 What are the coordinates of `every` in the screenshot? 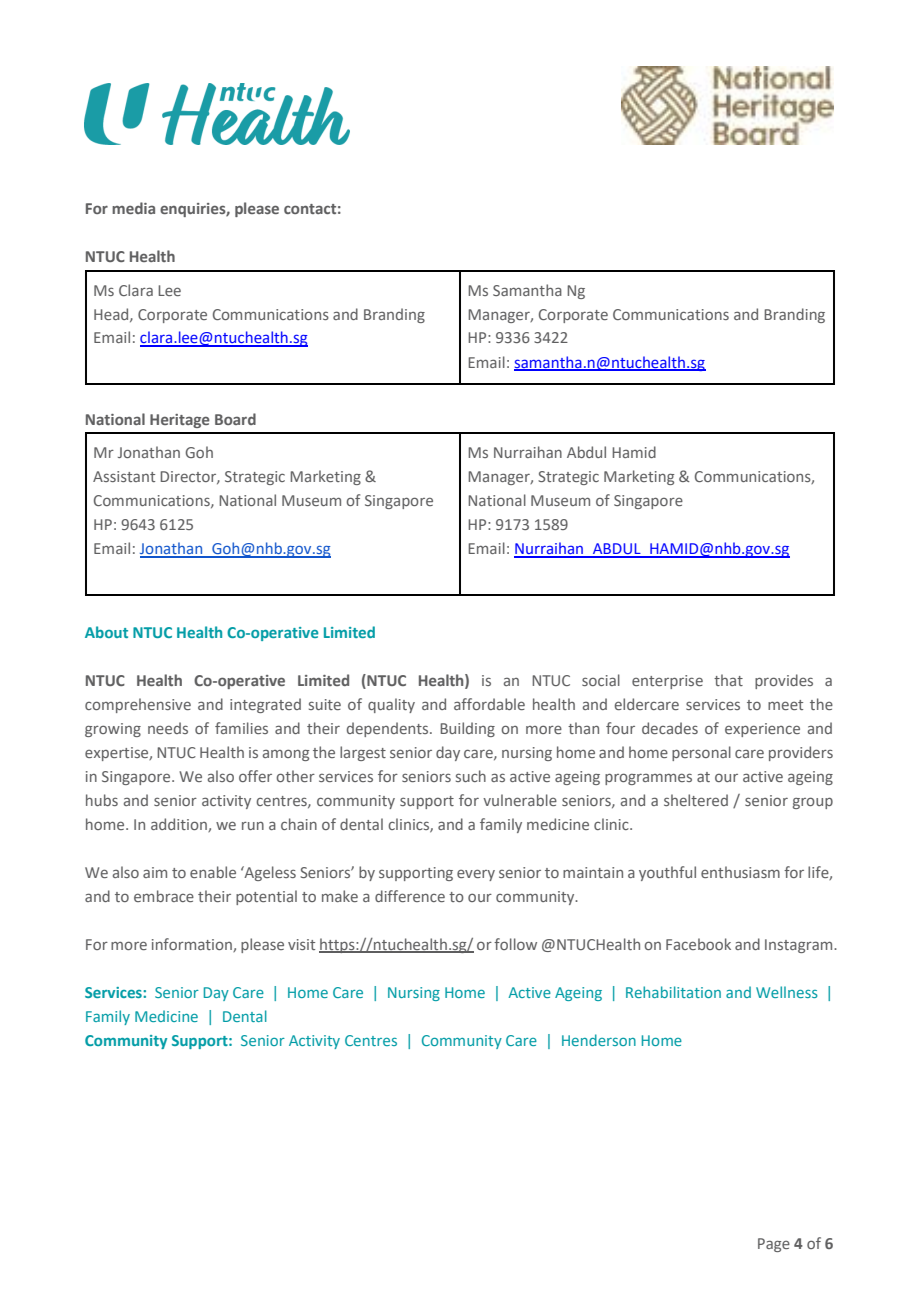 It's located at (476, 875).
